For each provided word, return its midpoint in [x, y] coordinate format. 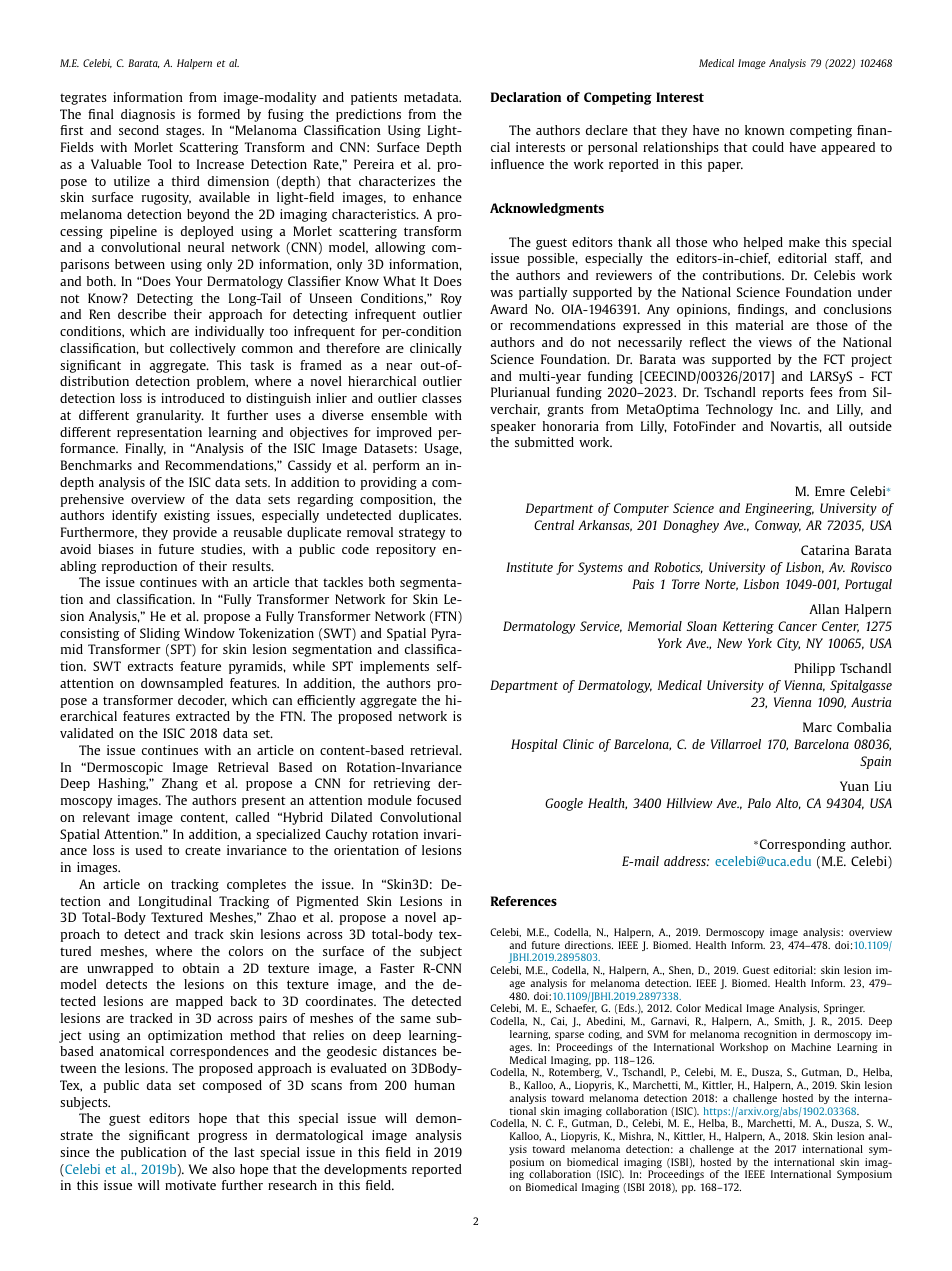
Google [564, 804]
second [139, 130]
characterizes [397, 181]
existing [187, 516]
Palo [759, 803]
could [768, 147]
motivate [190, 1185]
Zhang [180, 784]
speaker [513, 427]
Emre [830, 491]
